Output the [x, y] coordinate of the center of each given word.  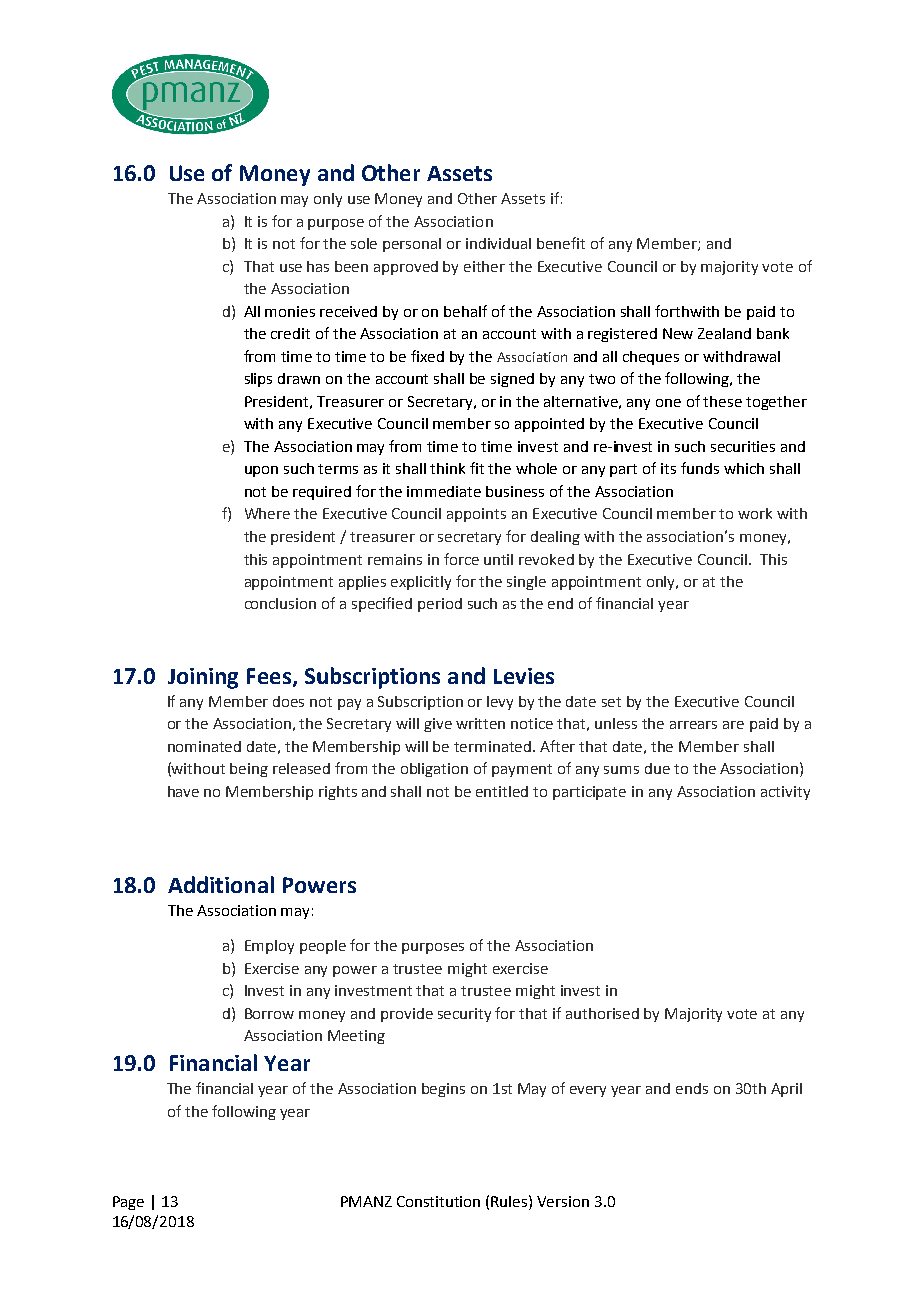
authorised [602, 1013]
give [438, 725]
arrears [693, 725]
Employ [269, 947]
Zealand [724, 333]
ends [692, 1088]
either [484, 266]
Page [128, 1203]
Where [267, 513]
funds [700, 468]
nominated [204, 746]
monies [290, 311]
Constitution [438, 1201]
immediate [444, 491]
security [464, 1015]
